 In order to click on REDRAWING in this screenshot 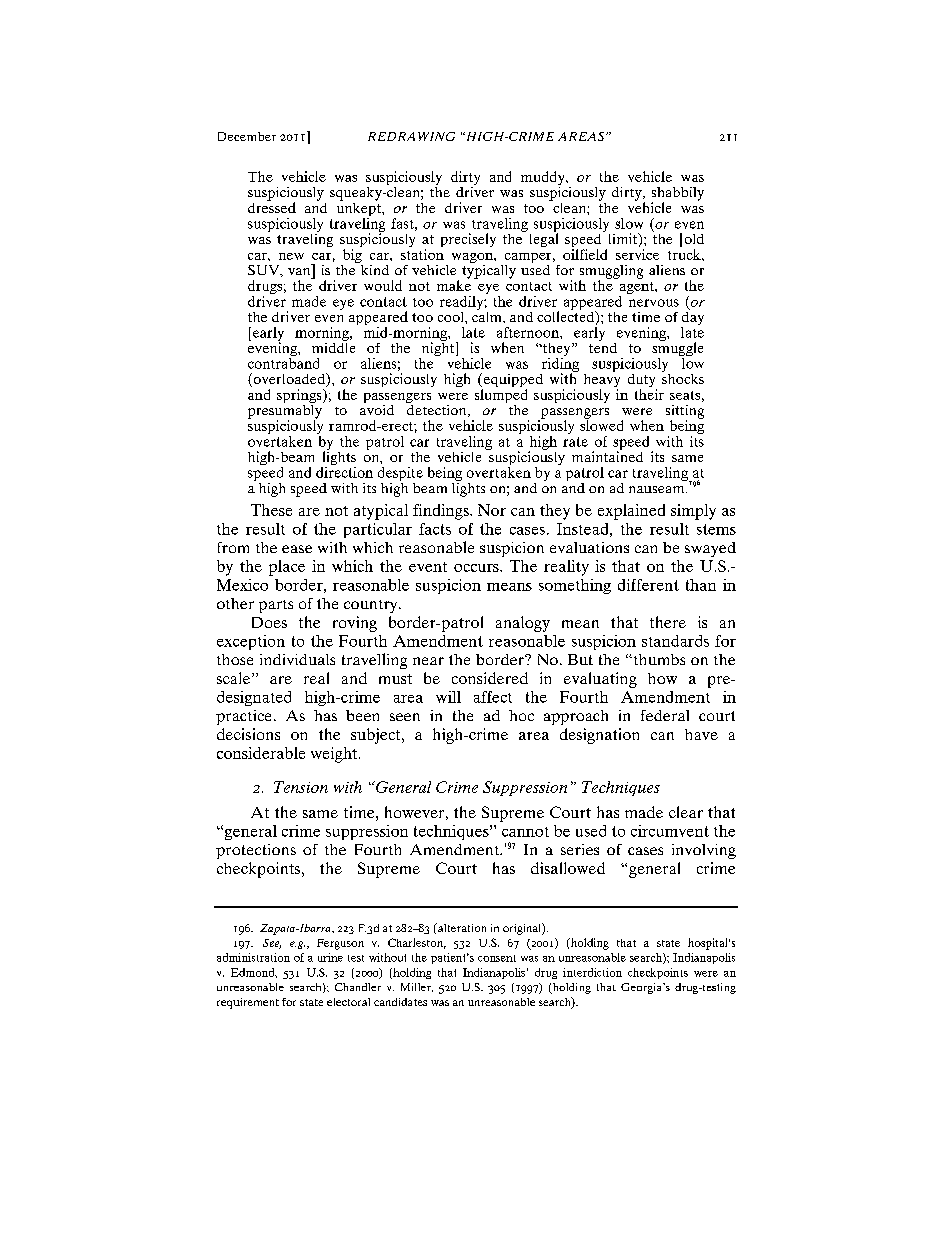, I will do `click(411, 136)`.
